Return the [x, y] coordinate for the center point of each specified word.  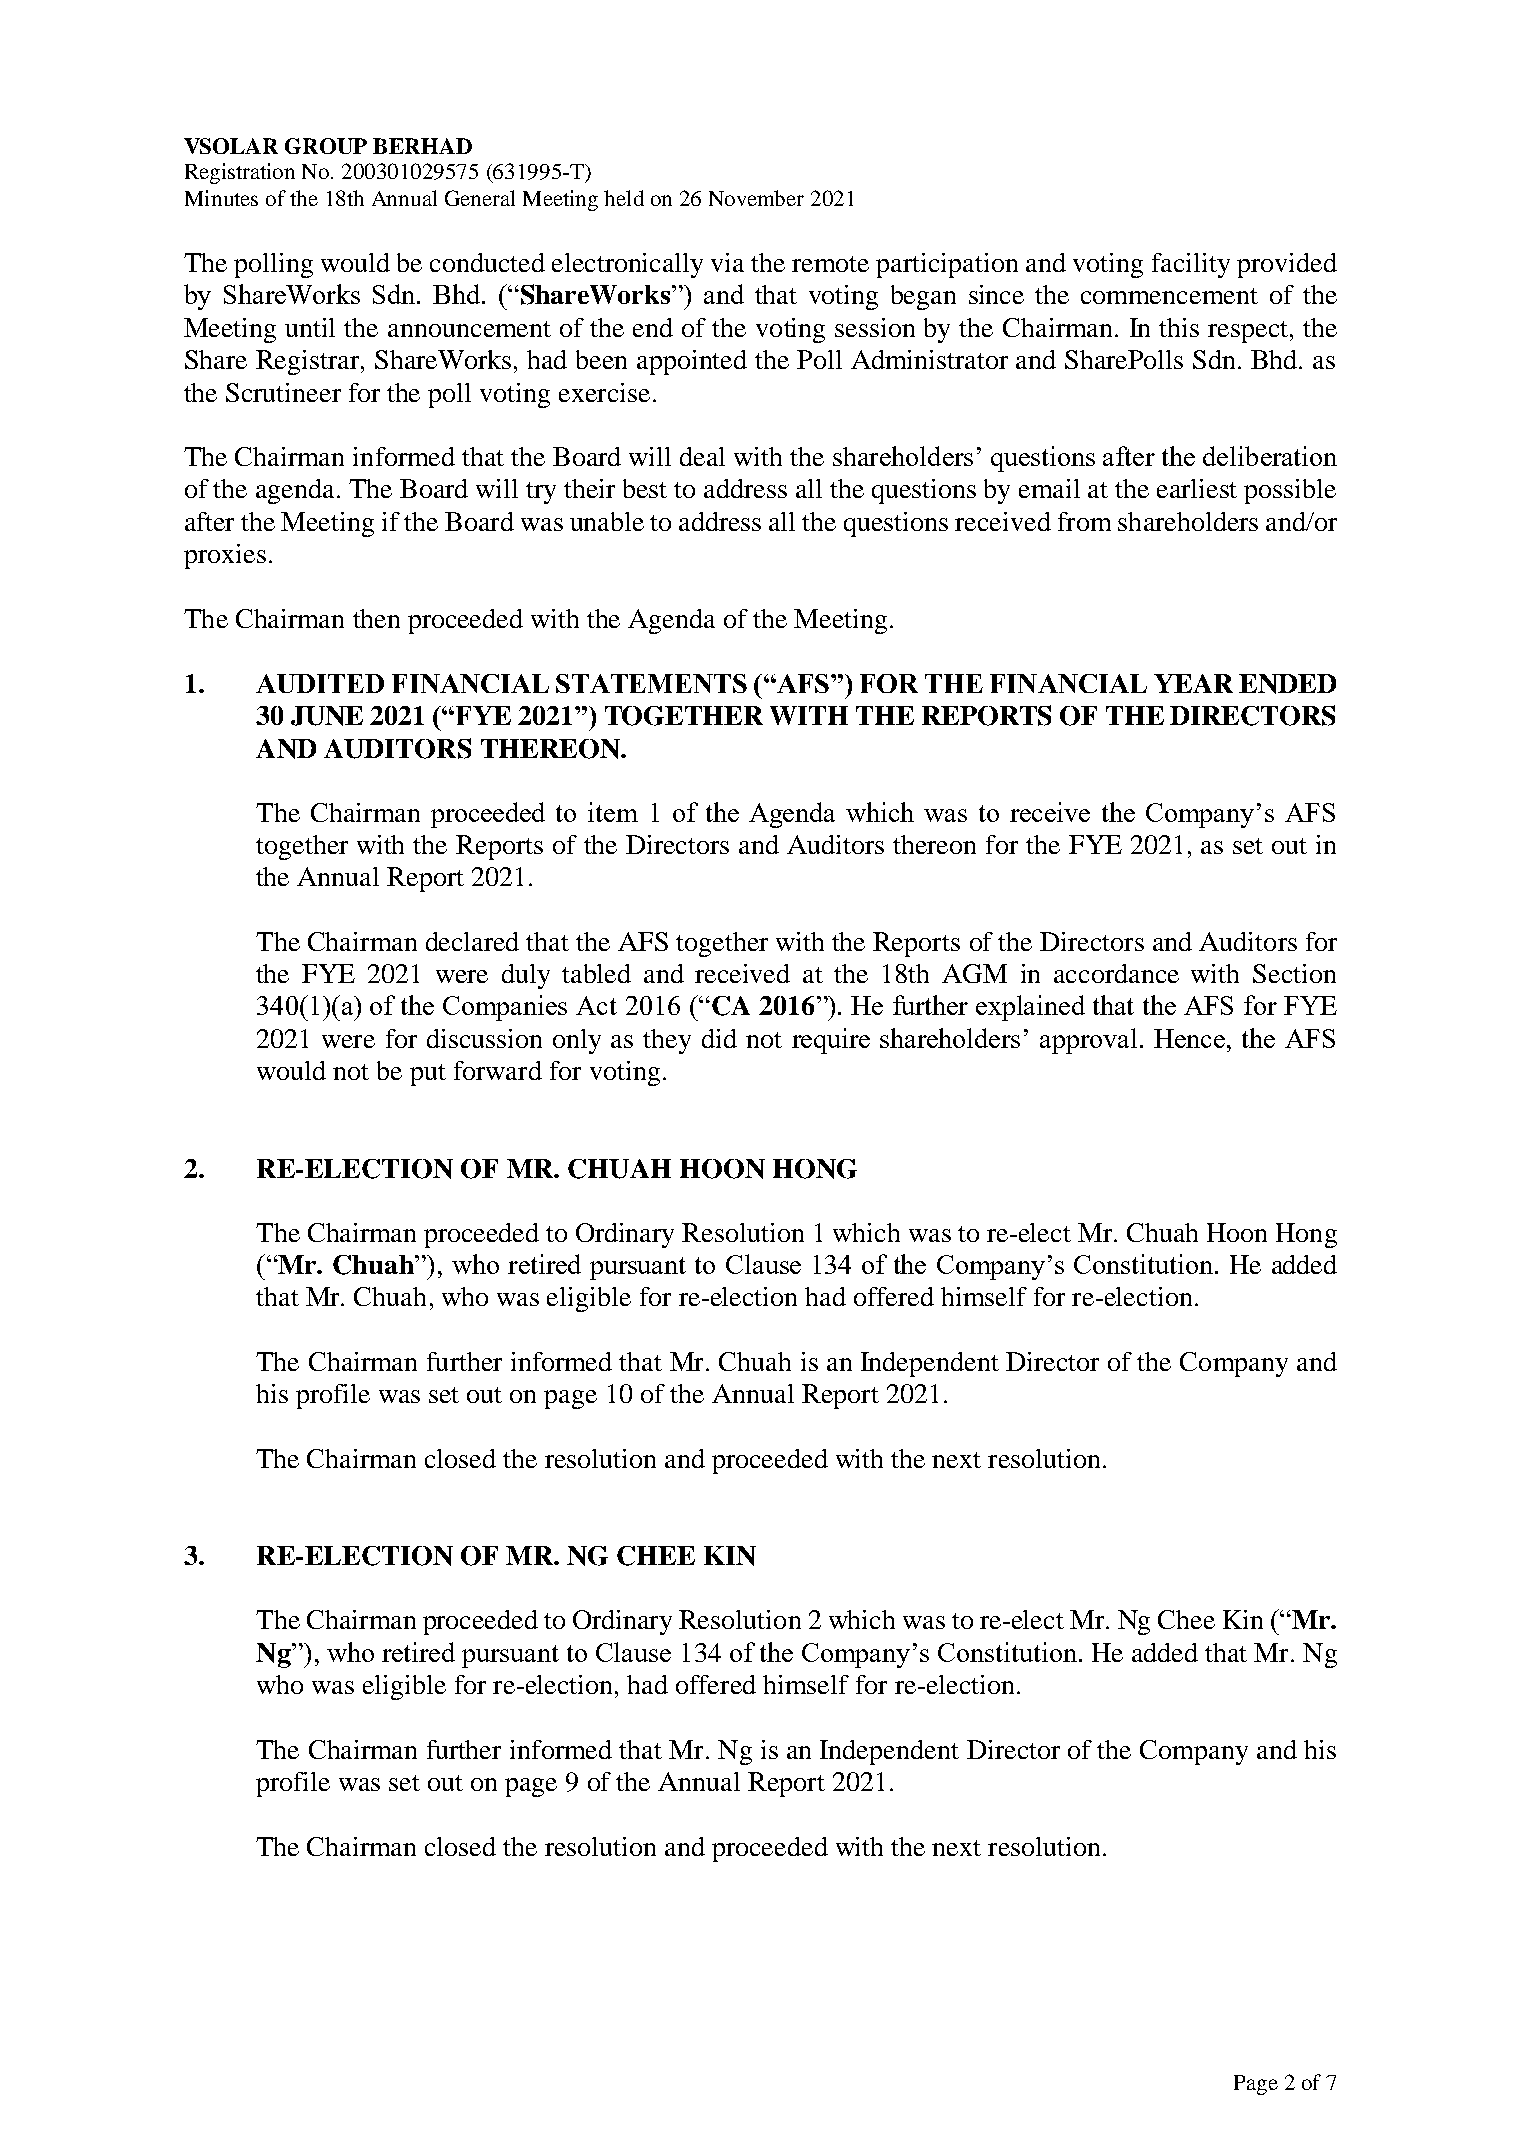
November [756, 198]
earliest [1197, 488]
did [719, 1038]
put [428, 1075]
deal [702, 456]
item [613, 812]
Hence [1191, 1038]
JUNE [327, 716]
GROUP [326, 146]
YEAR [1193, 683]
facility [1191, 265]
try [541, 493]
